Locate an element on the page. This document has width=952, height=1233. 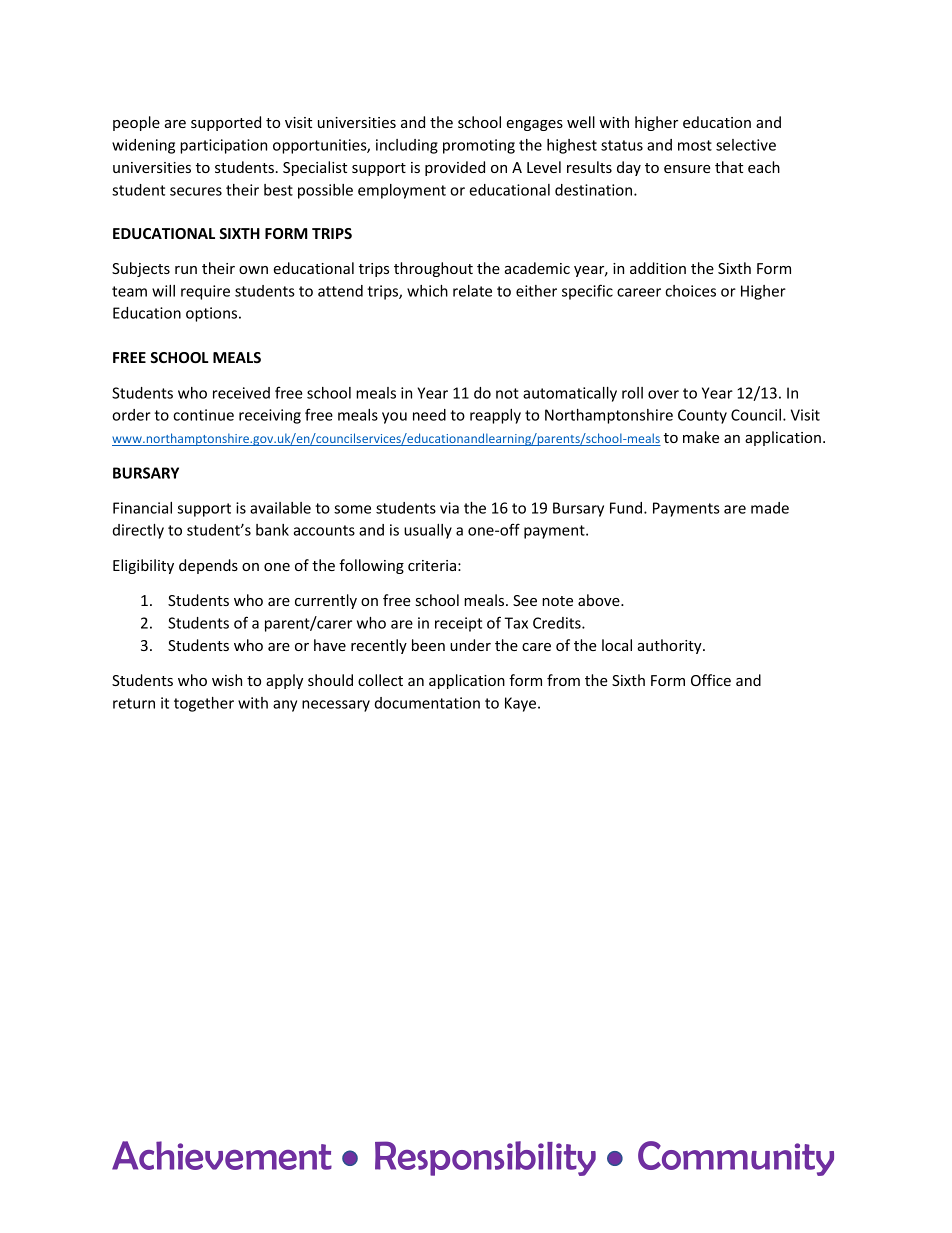
Community is located at coordinates (736, 1158).
